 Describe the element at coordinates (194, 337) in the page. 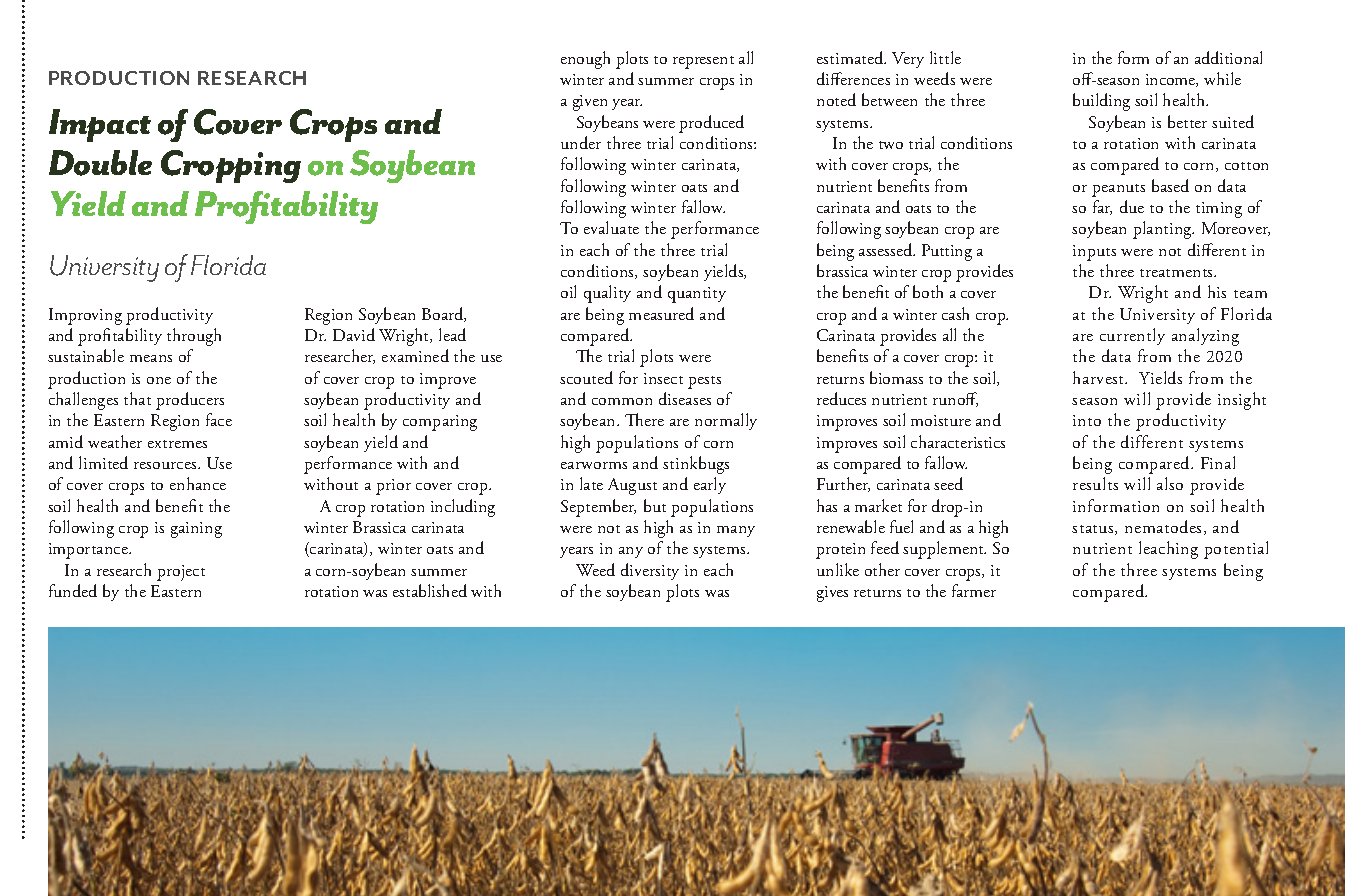

I see `through` at that location.
